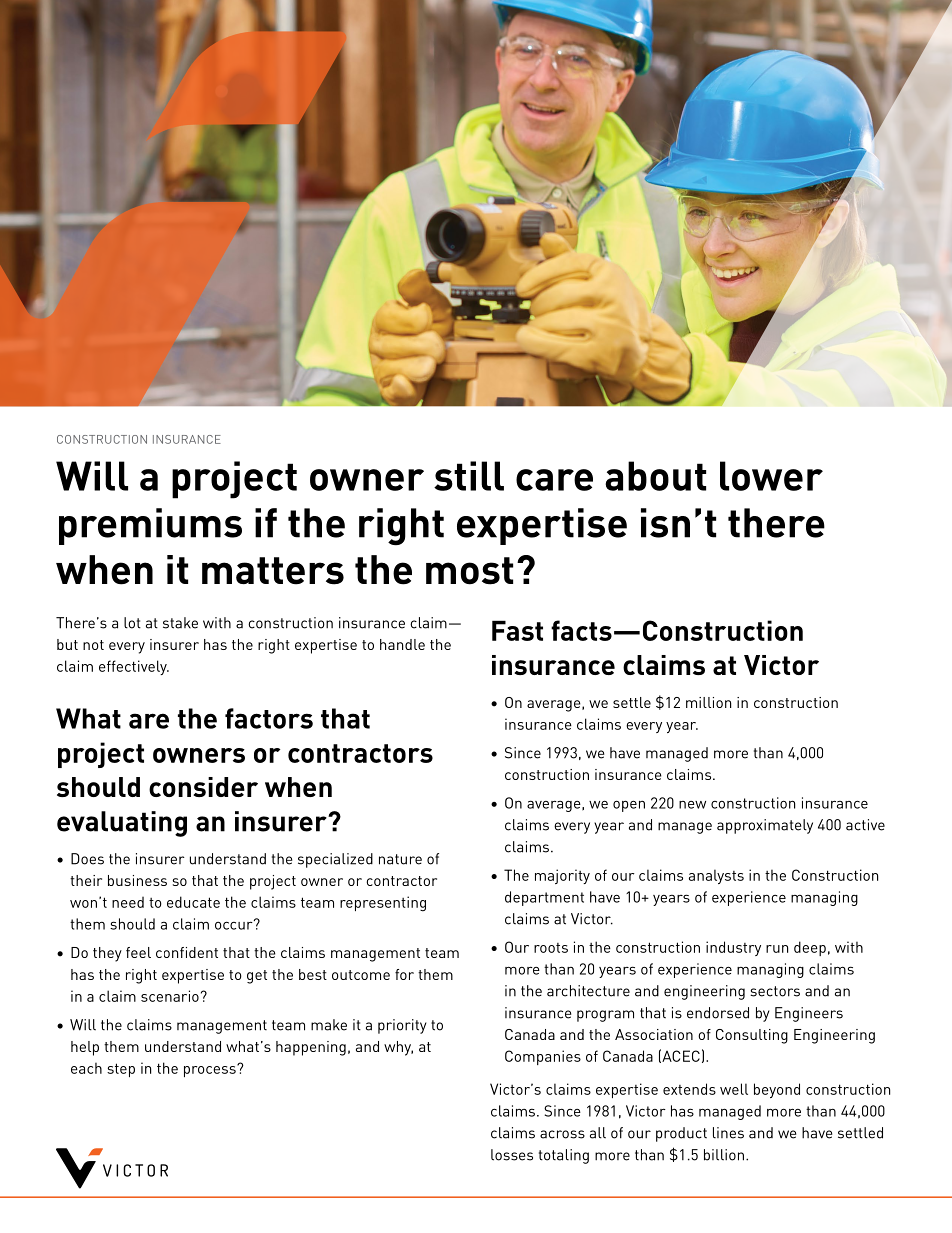 Image resolution: width=952 pixels, height=1233 pixels. I want to click on nature, so click(400, 859).
